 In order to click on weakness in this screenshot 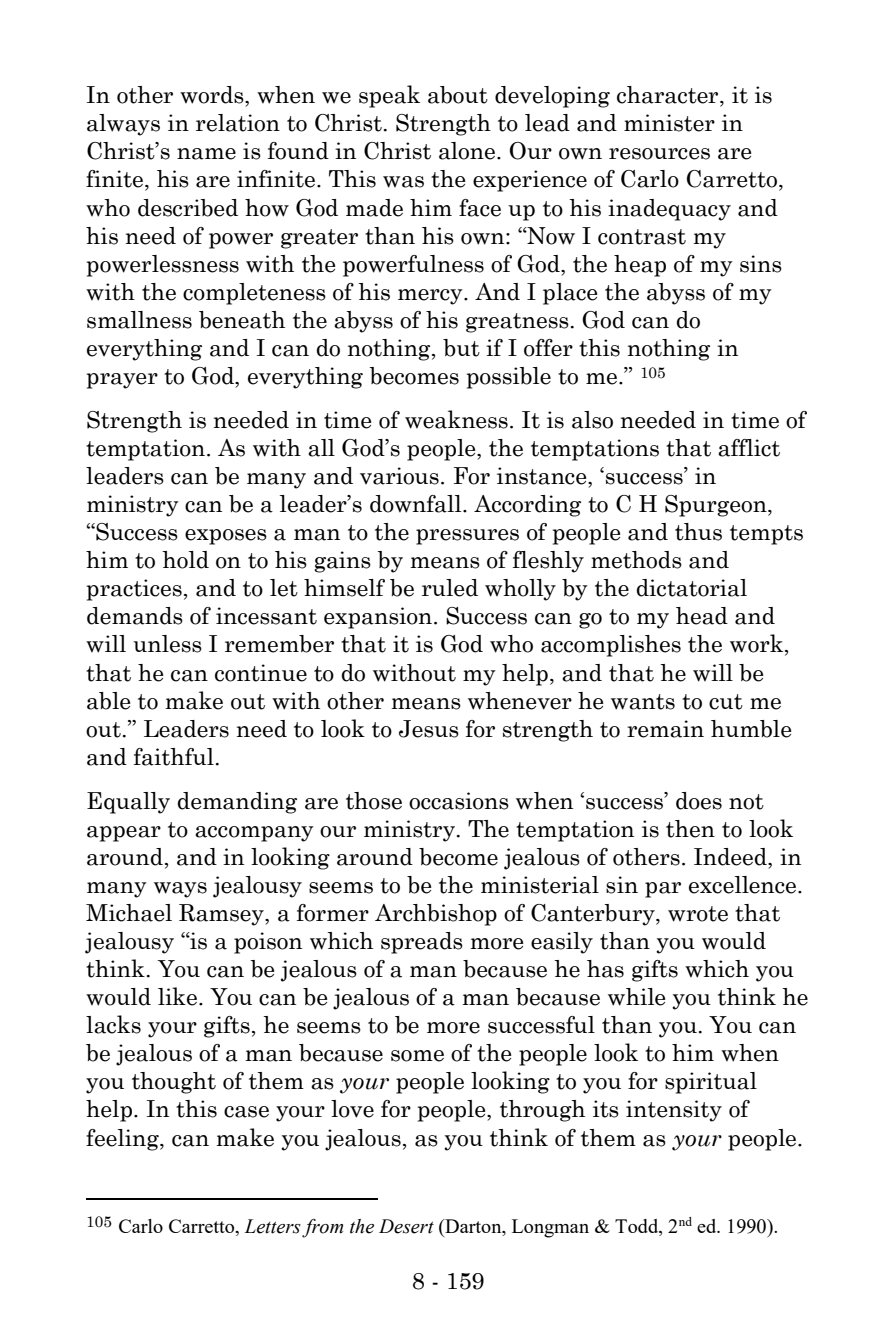, I will do `click(456, 419)`.
